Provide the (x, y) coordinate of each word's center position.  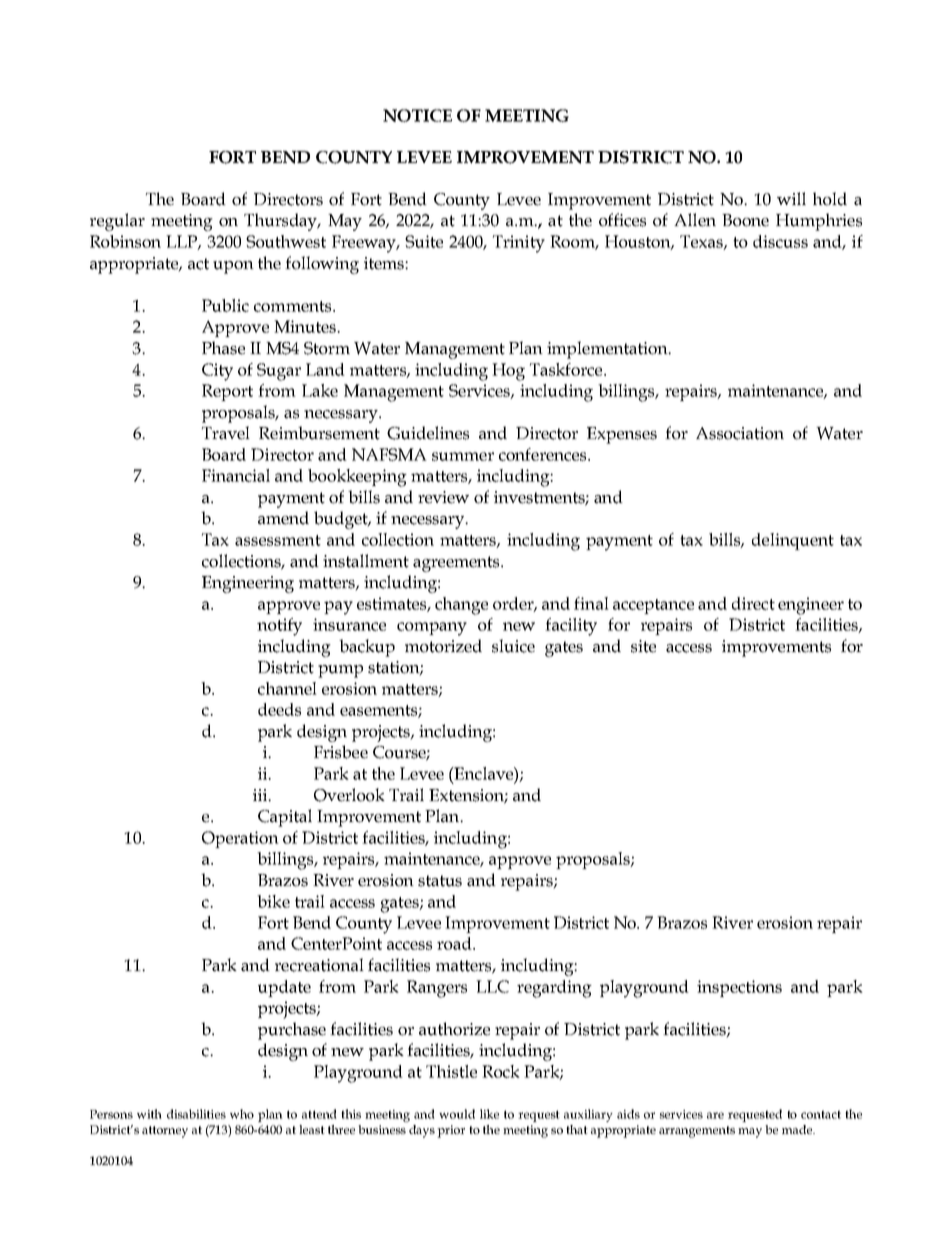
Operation (240, 839)
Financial (236, 475)
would (457, 1114)
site (643, 646)
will (791, 198)
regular (117, 222)
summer (463, 456)
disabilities (196, 1114)
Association (740, 433)
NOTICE (417, 115)
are (715, 1115)
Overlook (349, 795)
